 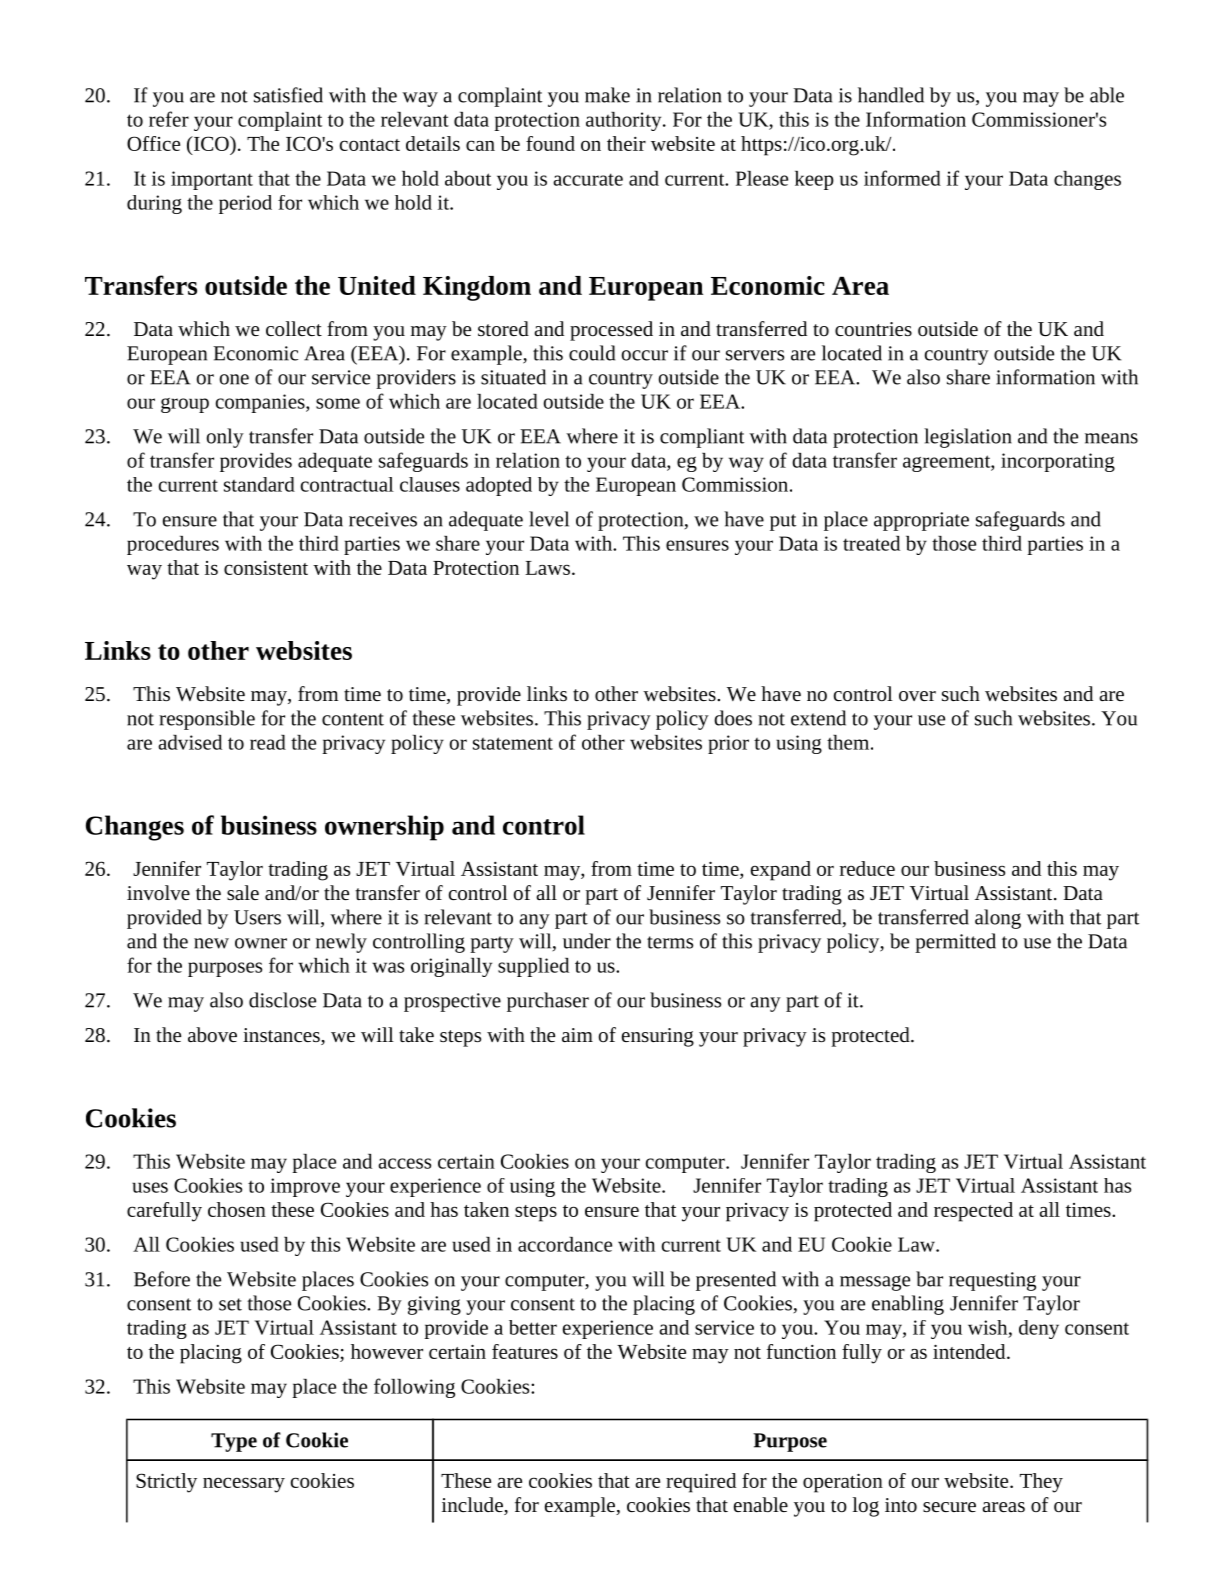 I want to click on necessary, so click(x=244, y=1485).
